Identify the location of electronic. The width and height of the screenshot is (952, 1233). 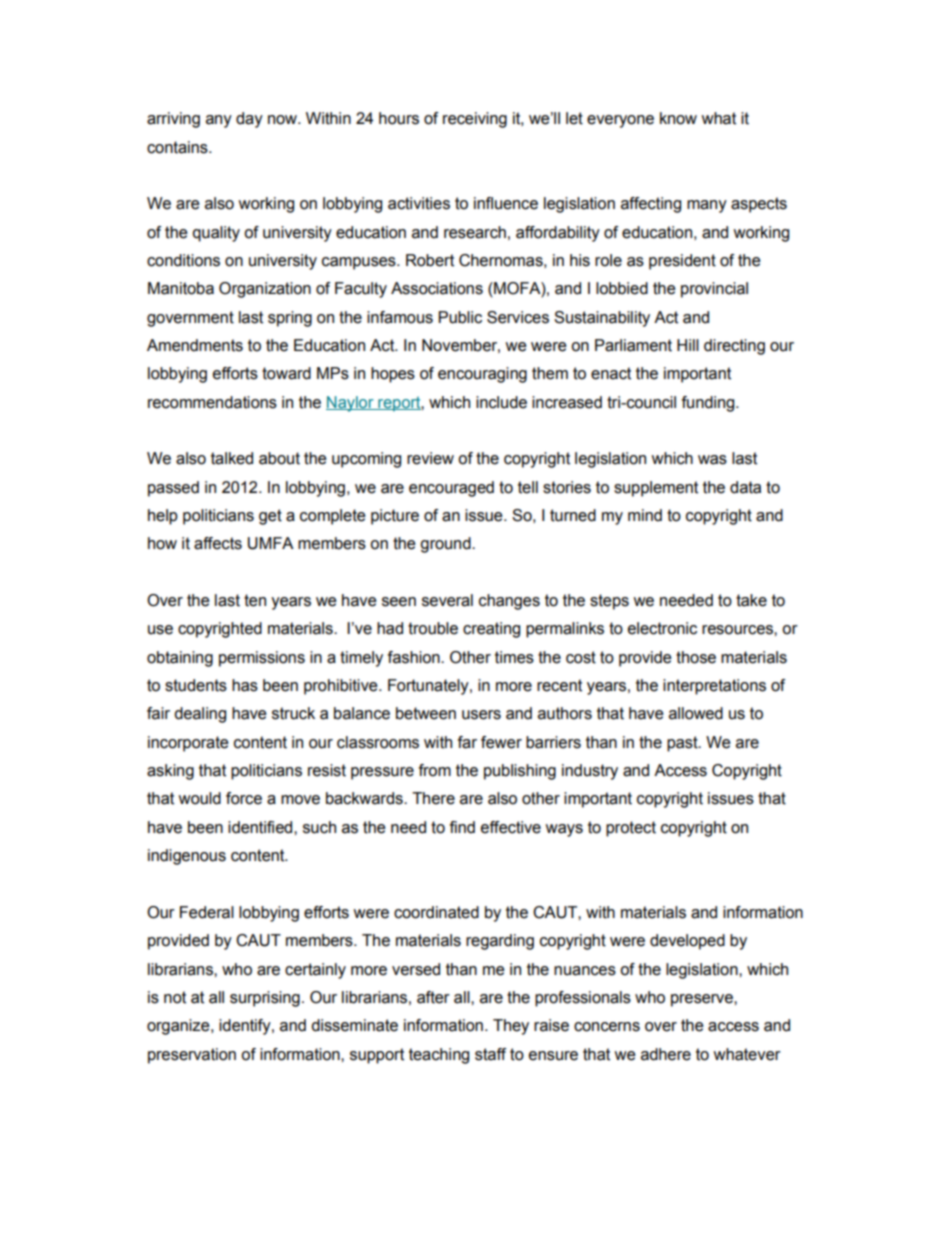
(662, 628).
